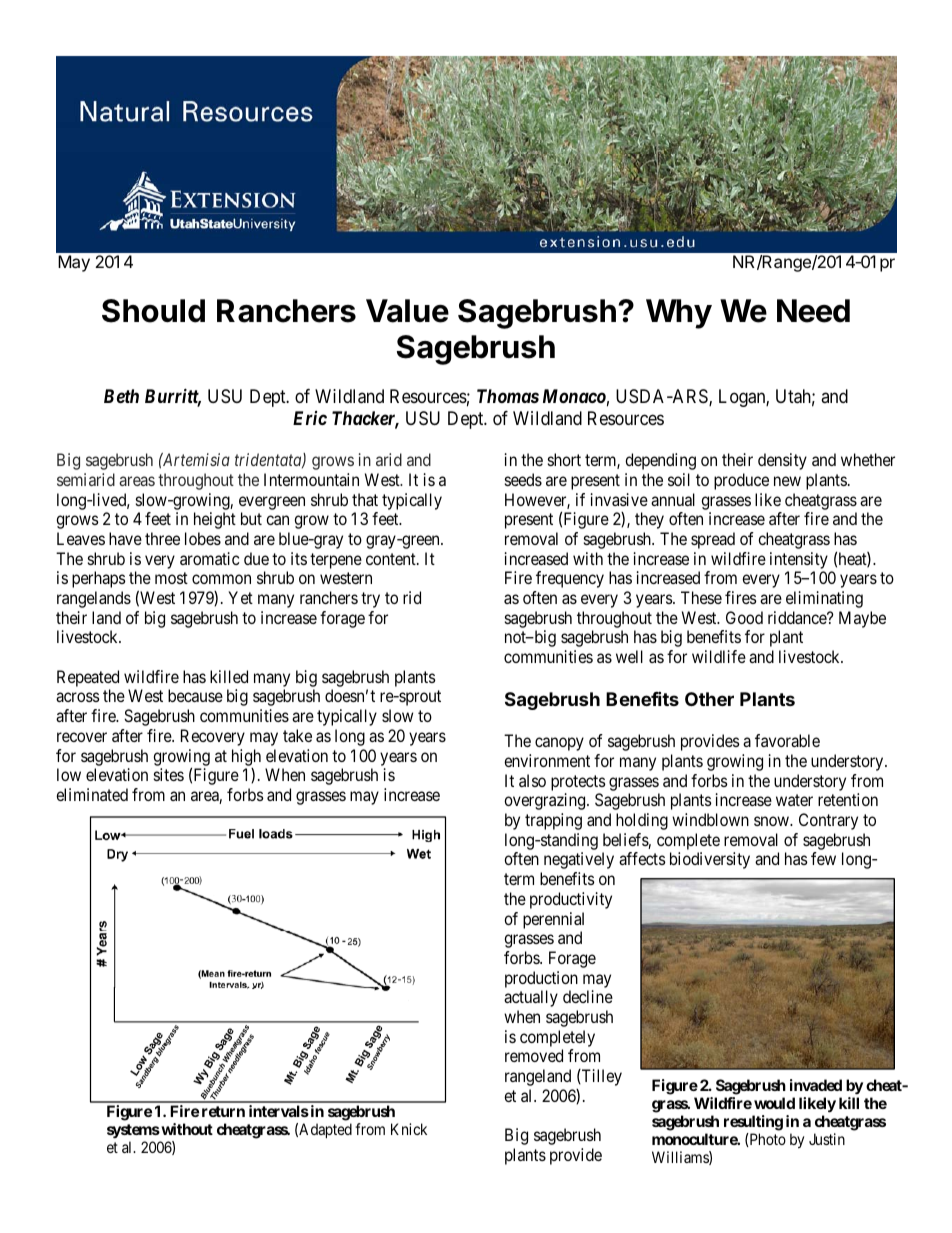 The width and height of the document is (952, 1233). I want to click on Should, so click(153, 311).
